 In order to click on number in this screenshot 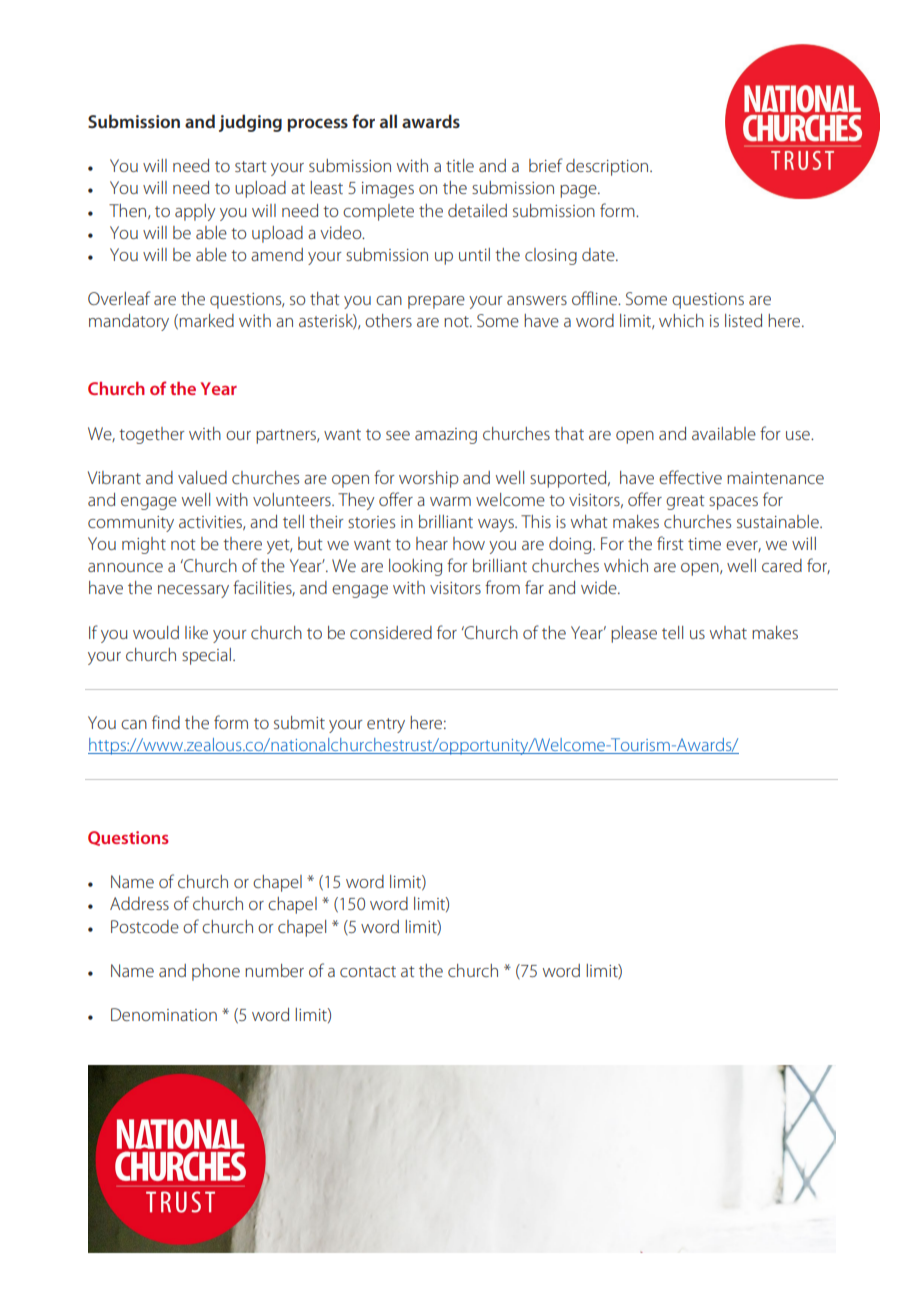, I will do `click(274, 970)`.
